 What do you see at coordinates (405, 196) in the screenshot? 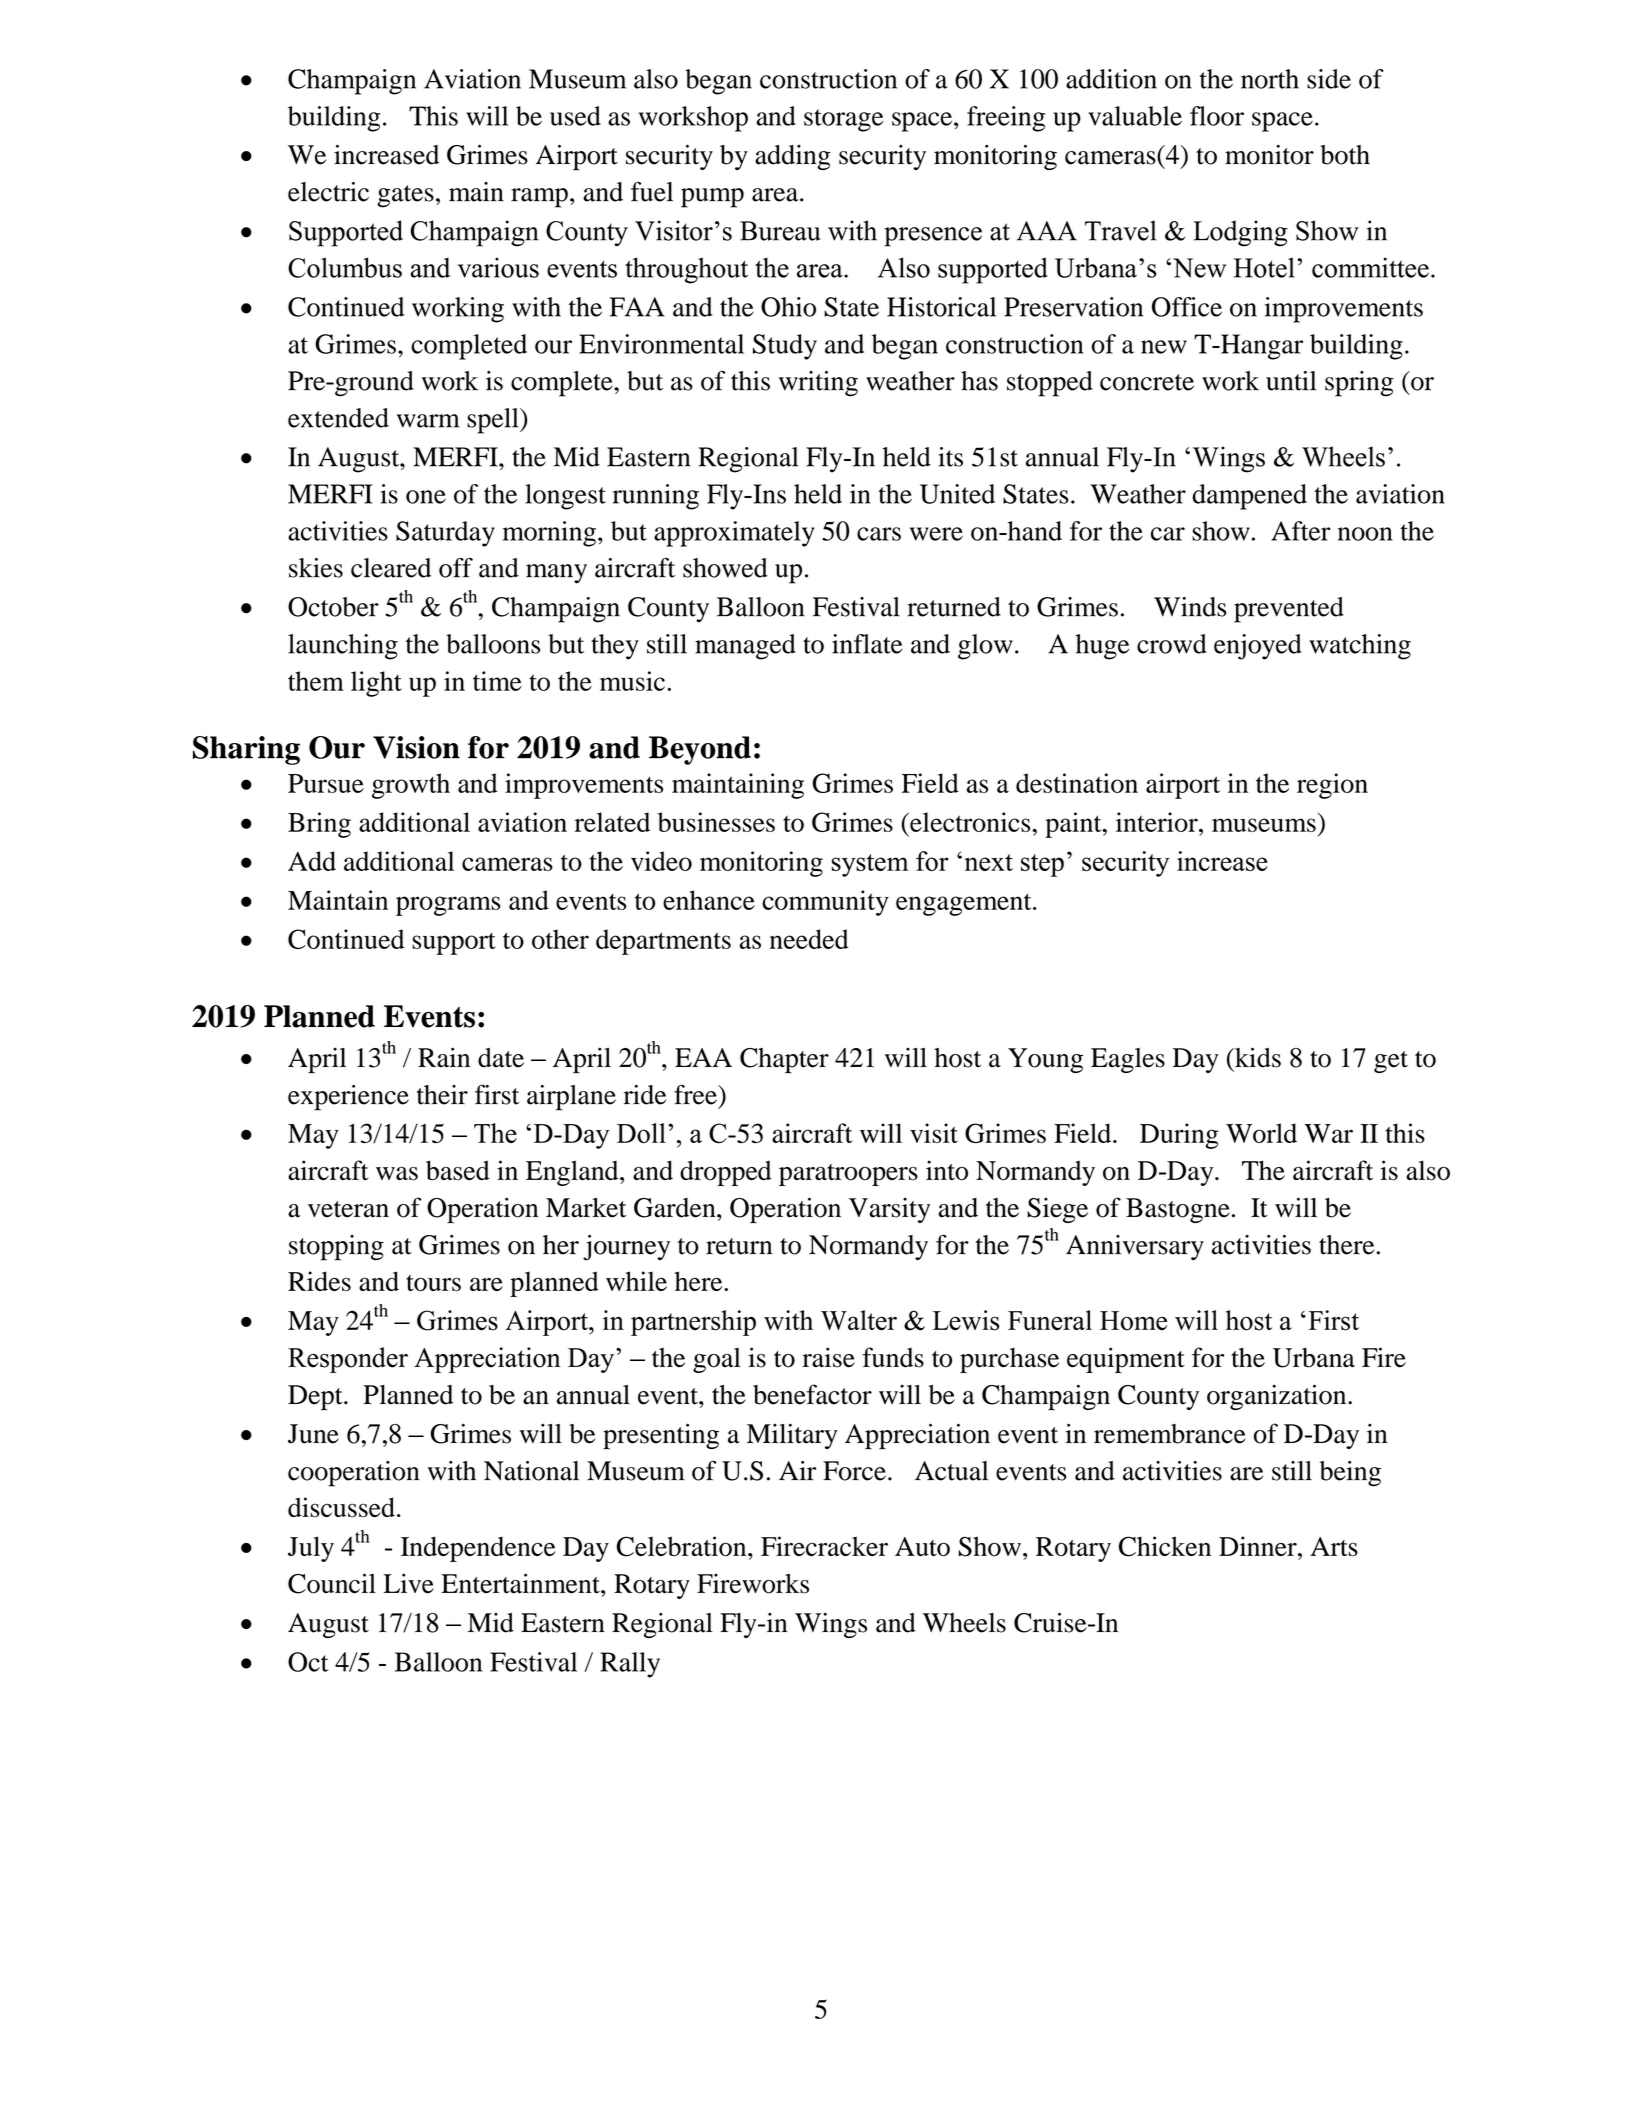
I see `gates` at bounding box center [405, 196].
